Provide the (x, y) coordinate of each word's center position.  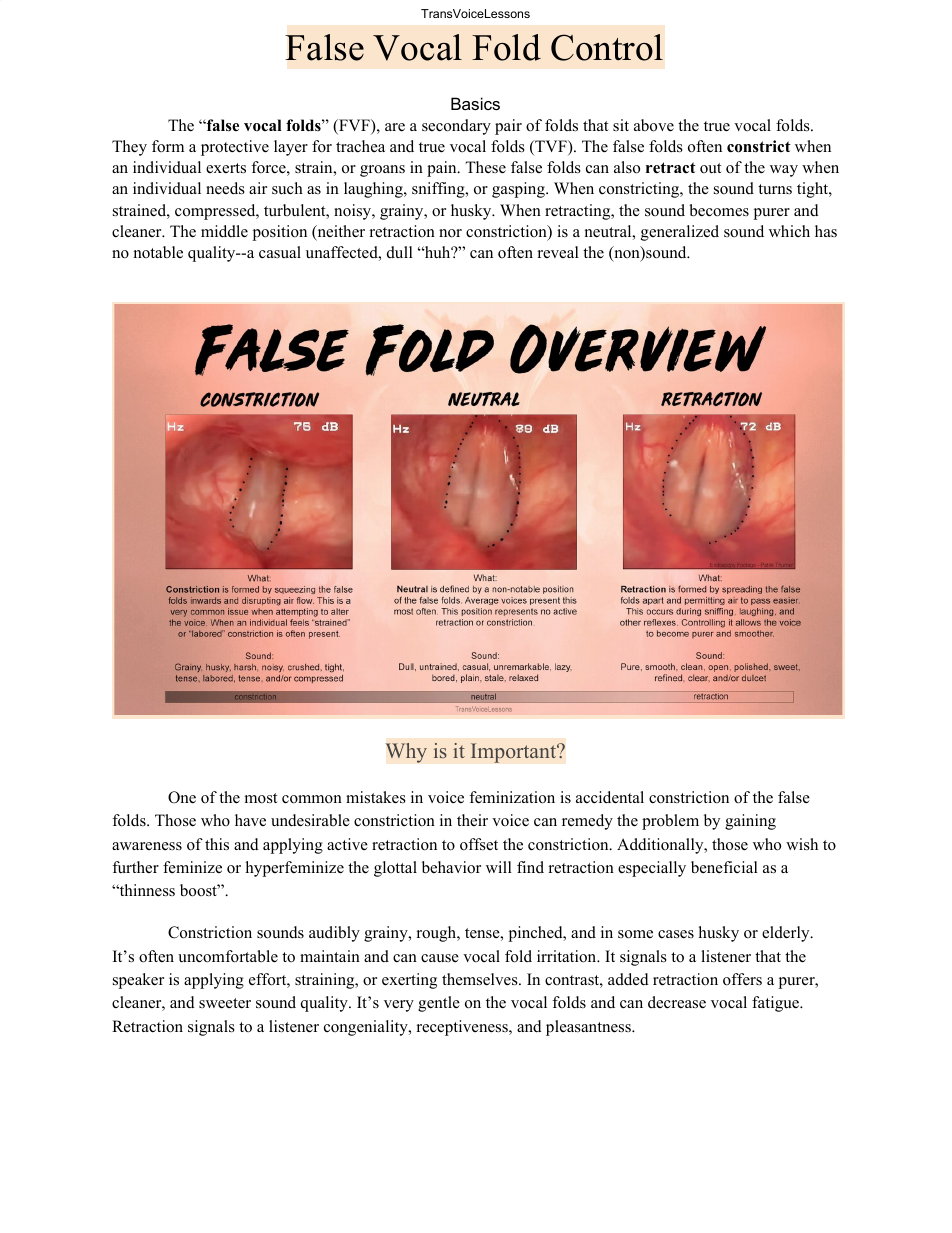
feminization (512, 797)
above (654, 125)
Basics (475, 103)
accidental (610, 797)
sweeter (225, 1003)
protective (235, 148)
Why (406, 753)
